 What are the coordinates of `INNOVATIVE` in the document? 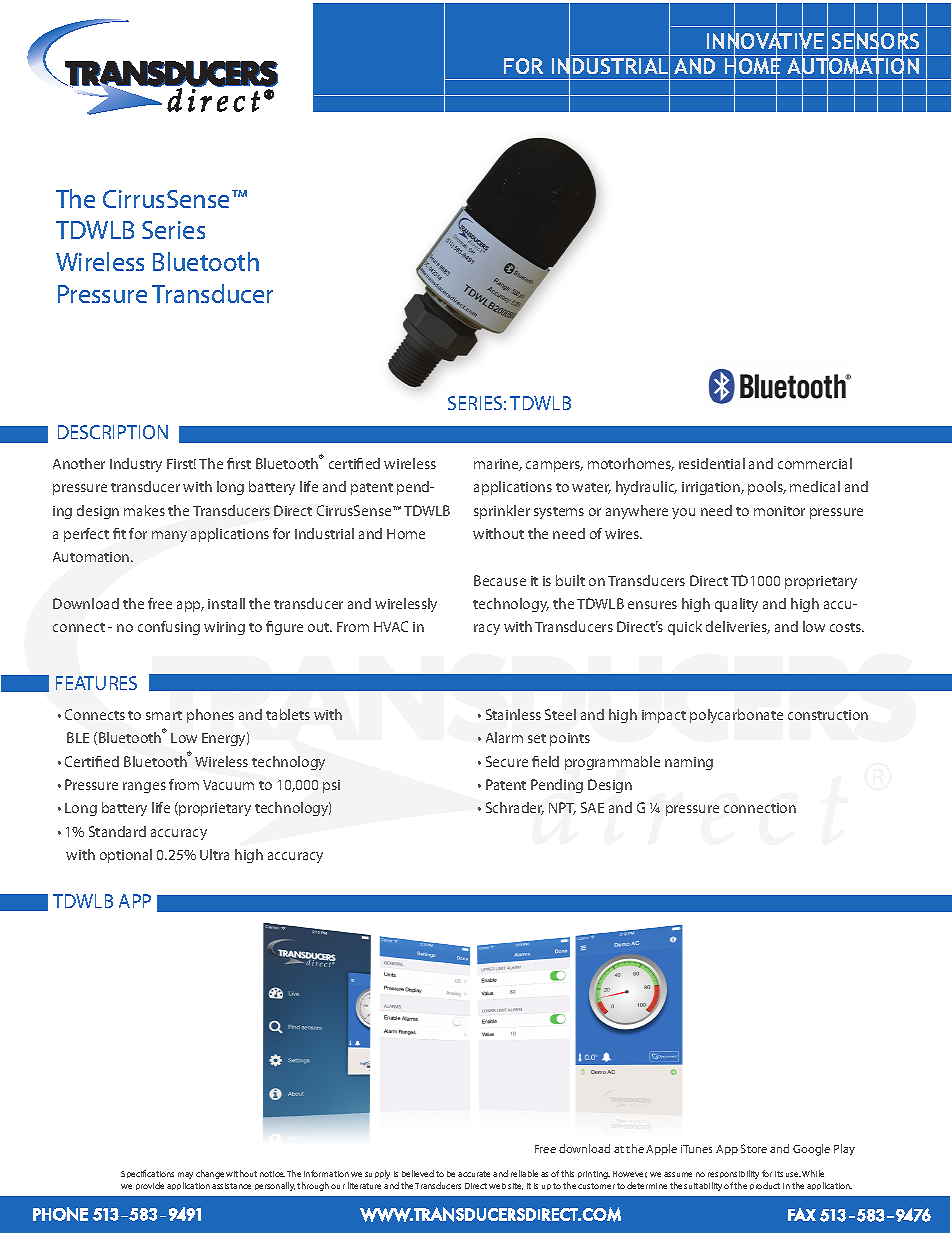 It's located at (765, 41).
